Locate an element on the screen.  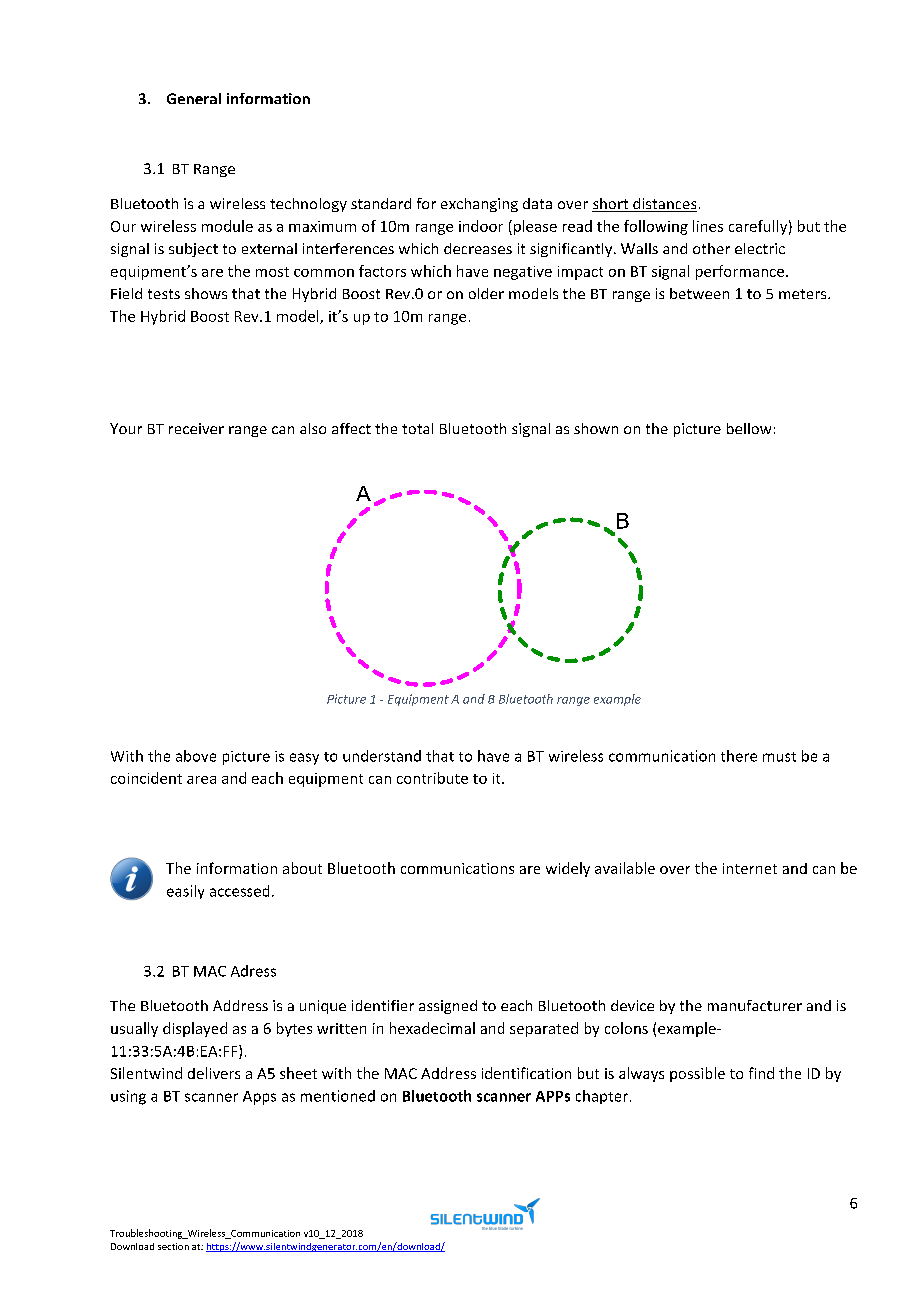
easily is located at coordinates (185, 892).
